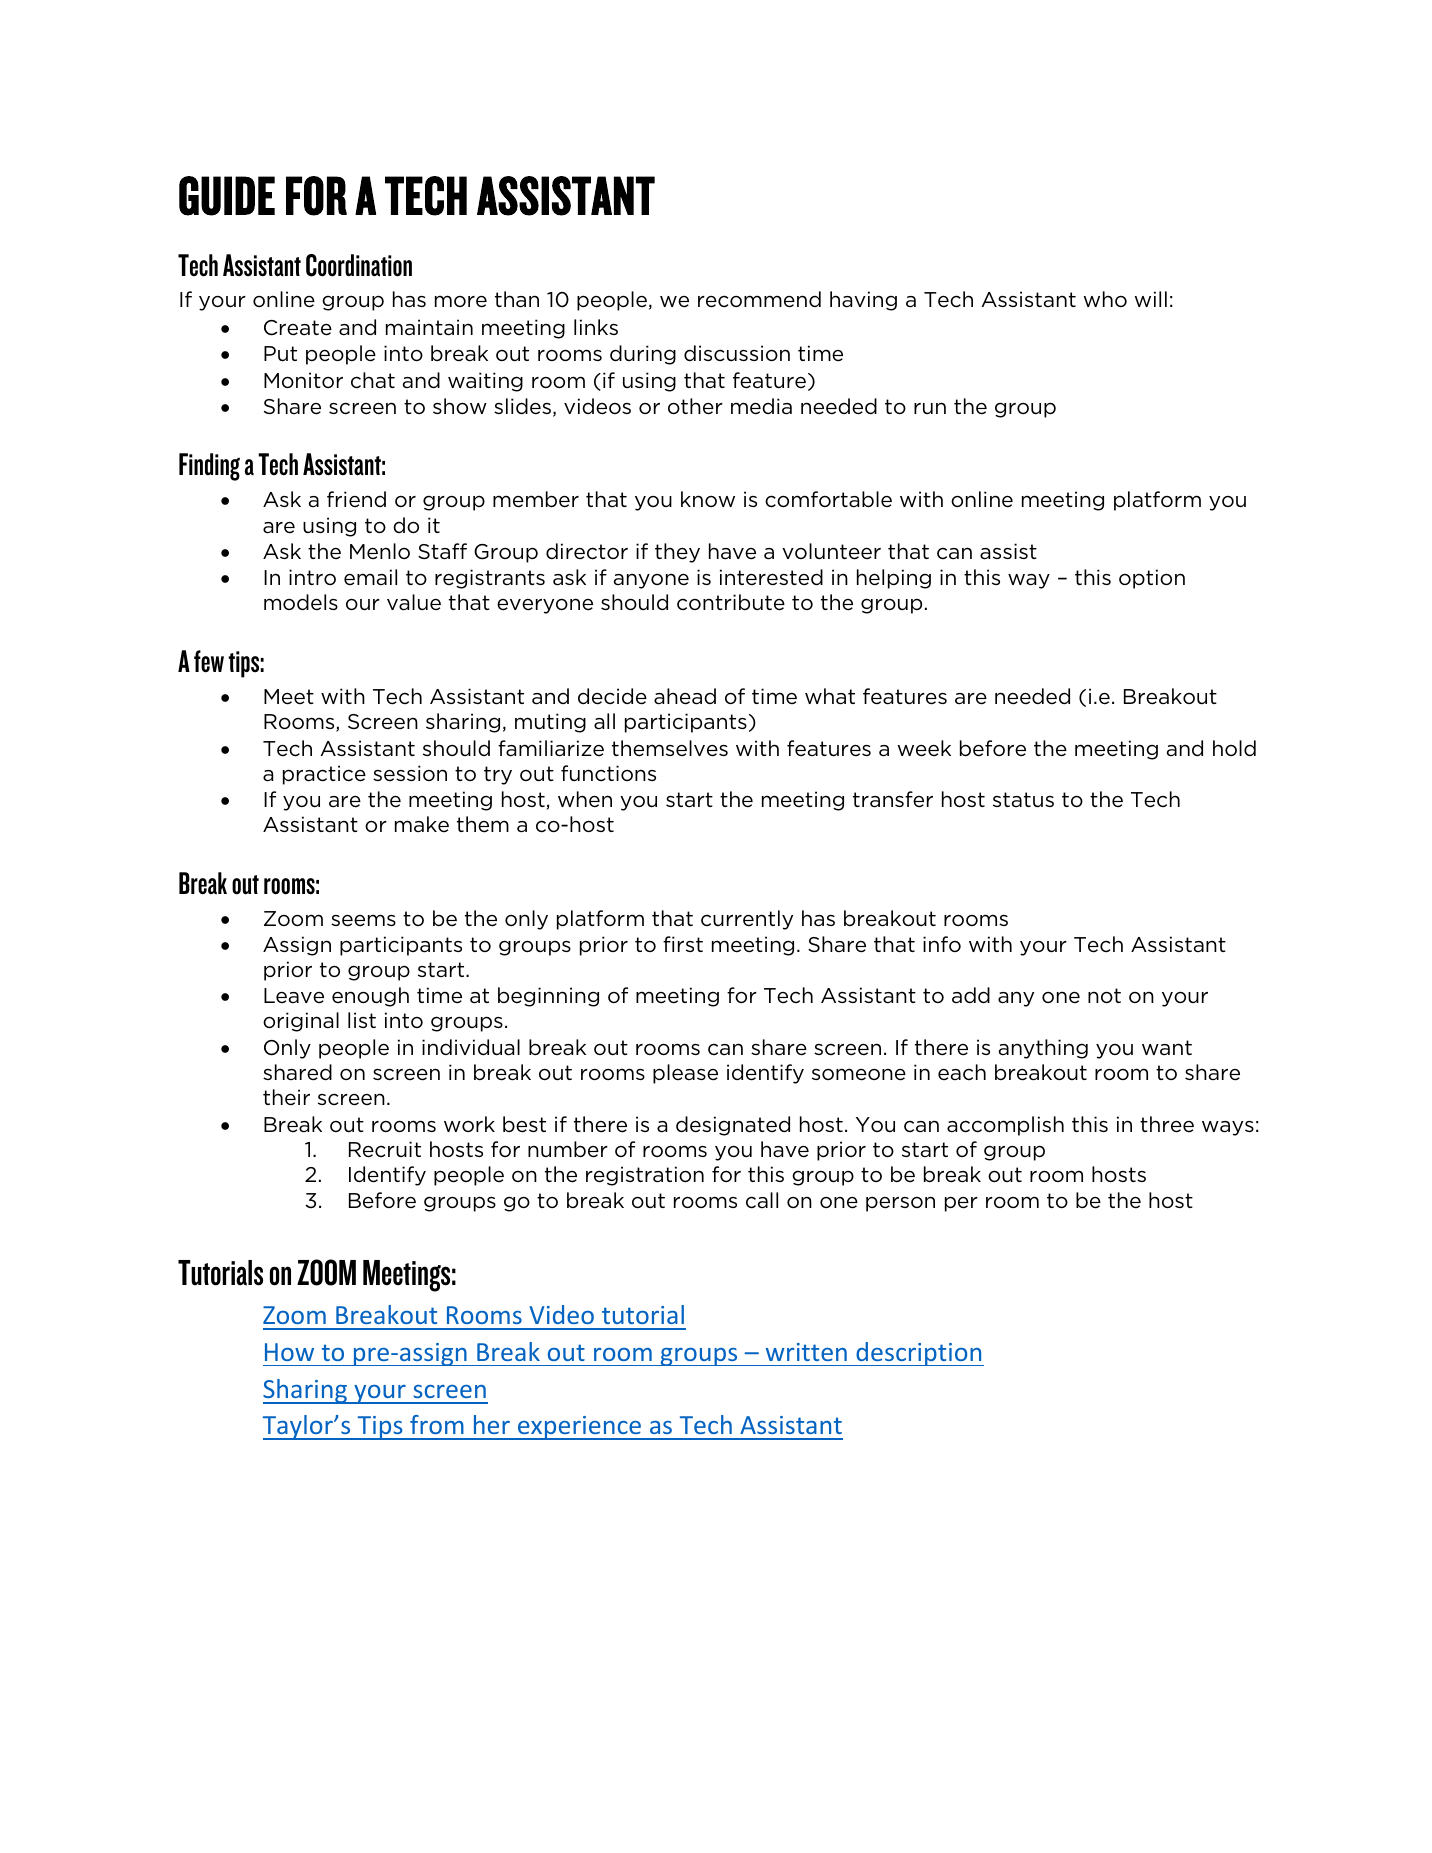 The image size is (1432, 1853). What do you see at coordinates (1152, 579) in the screenshot?
I see `option` at bounding box center [1152, 579].
